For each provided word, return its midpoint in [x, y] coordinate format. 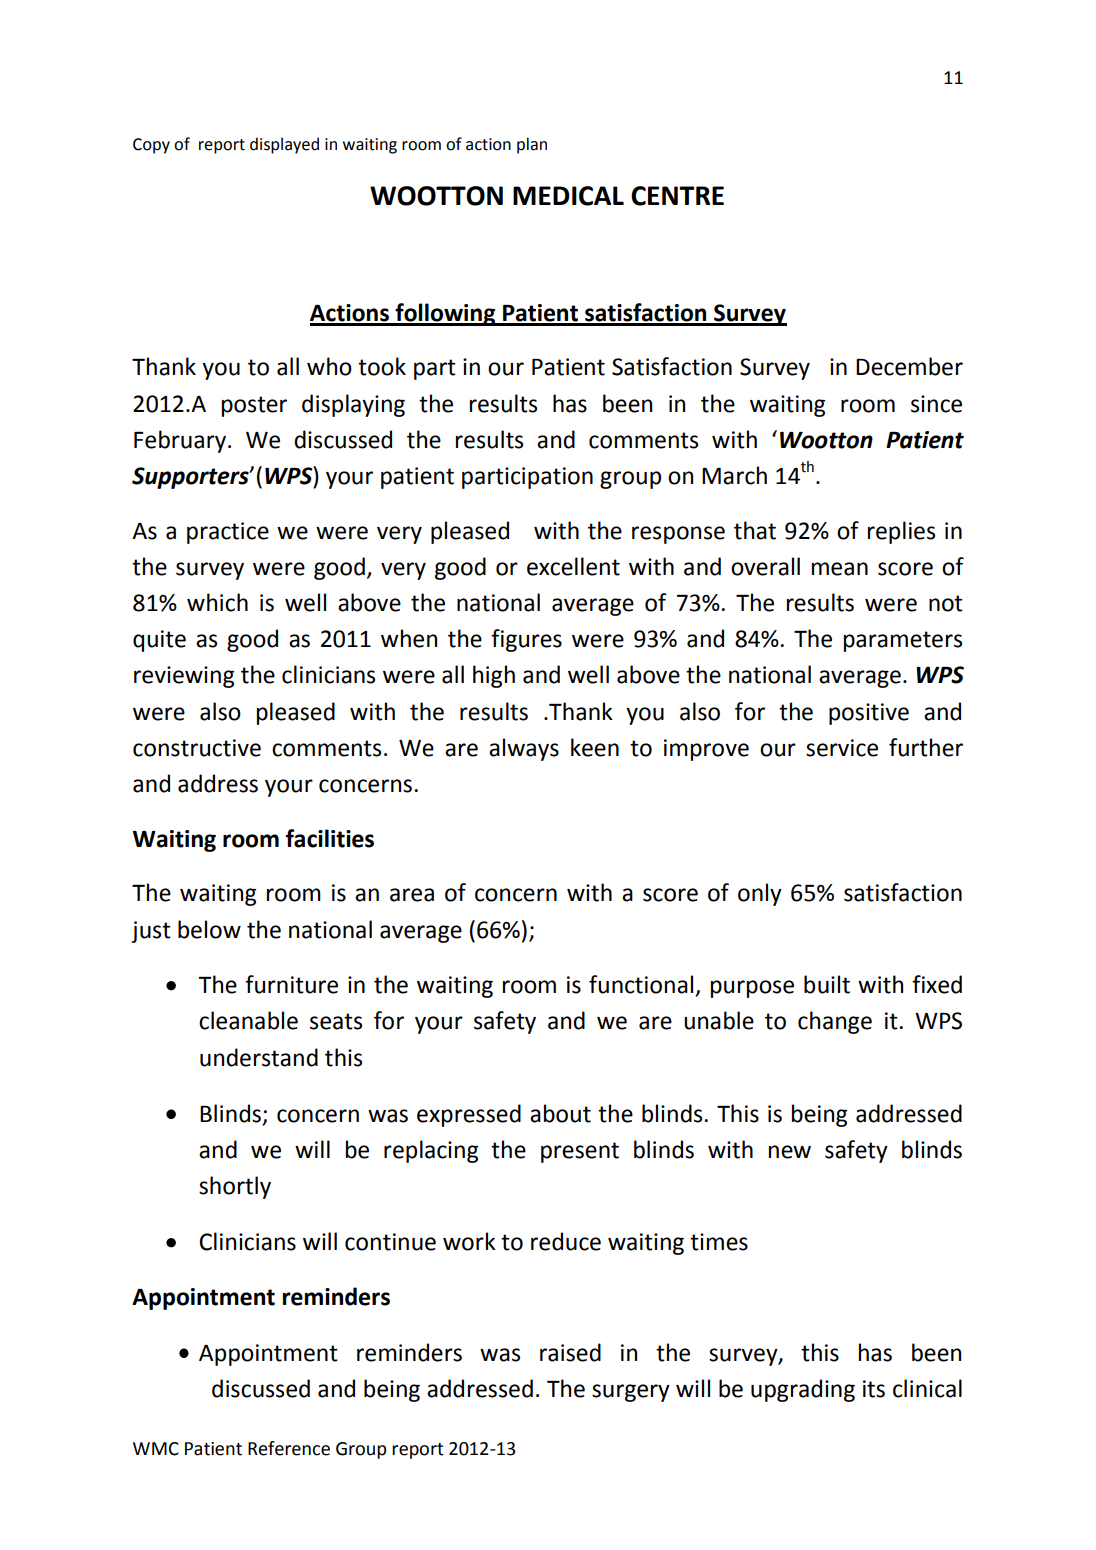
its [874, 1389]
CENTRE [677, 196]
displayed [284, 145]
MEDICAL [568, 196]
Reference [289, 1448]
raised [570, 1352]
